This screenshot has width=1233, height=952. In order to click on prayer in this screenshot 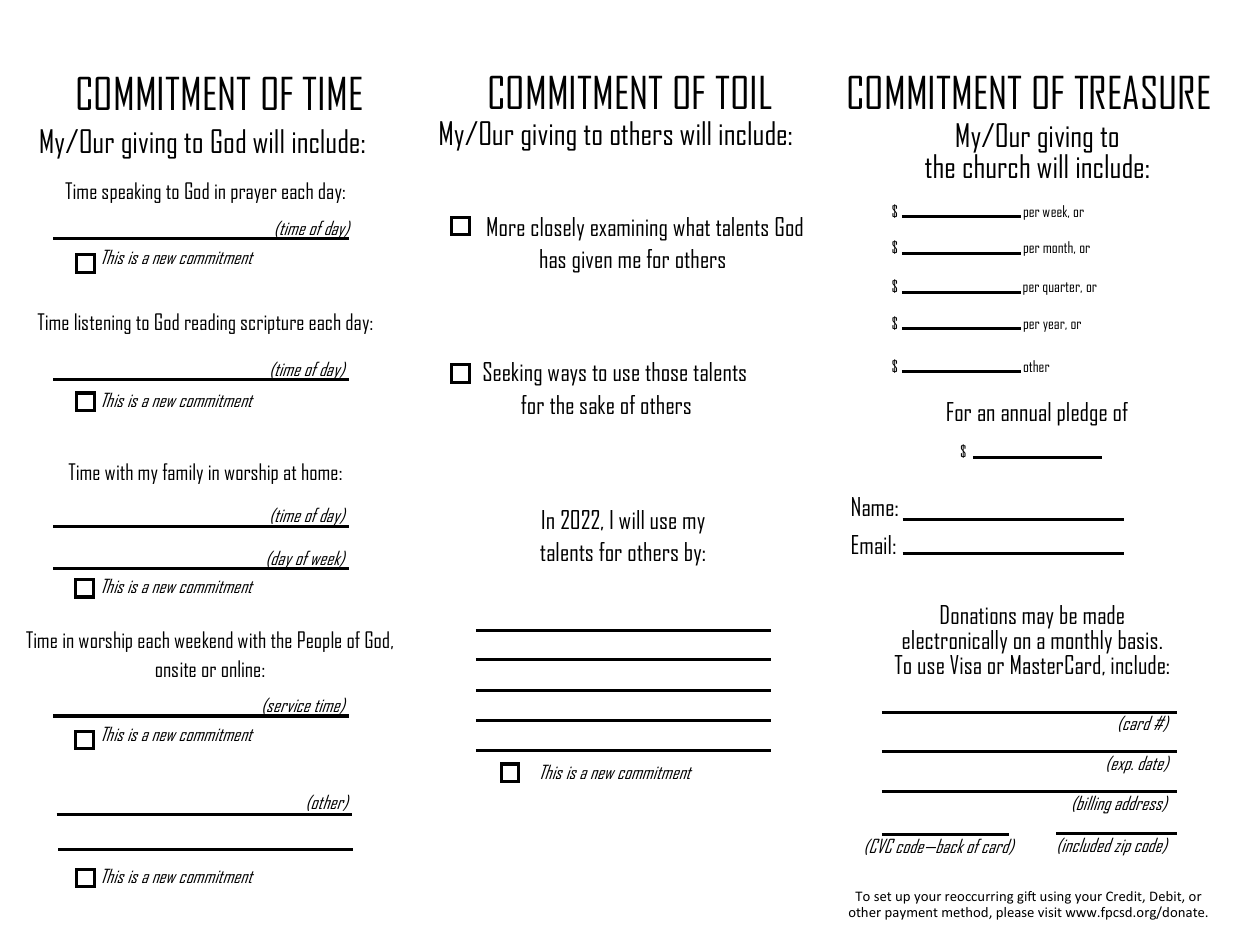, I will do `click(254, 195)`.
